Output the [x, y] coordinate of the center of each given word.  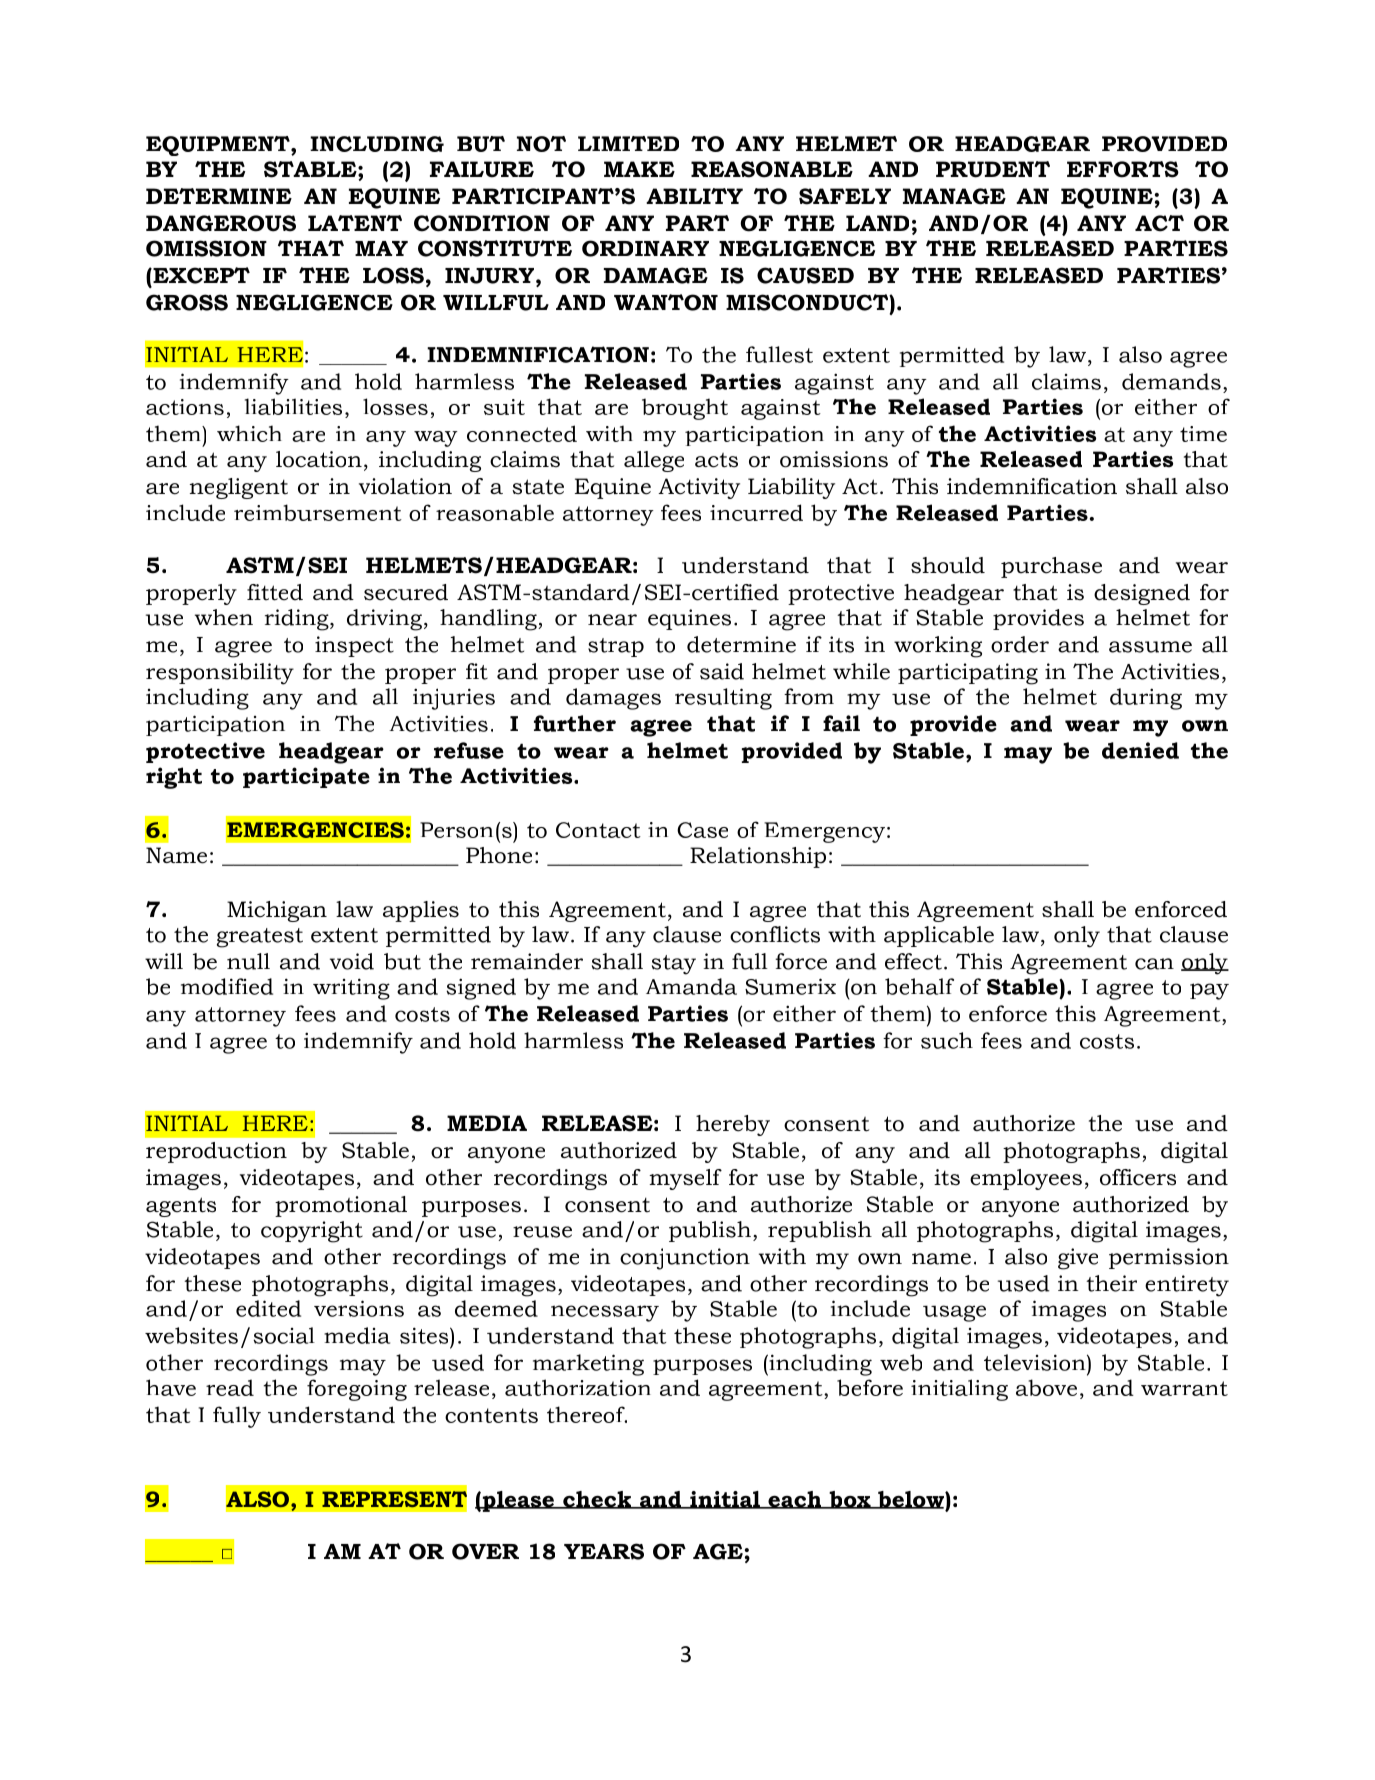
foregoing [357, 1390]
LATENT [355, 223]
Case [702, 830]
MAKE [639, 169]
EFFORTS [1123, 169]
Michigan [277, 911]
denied [1140, 750]
